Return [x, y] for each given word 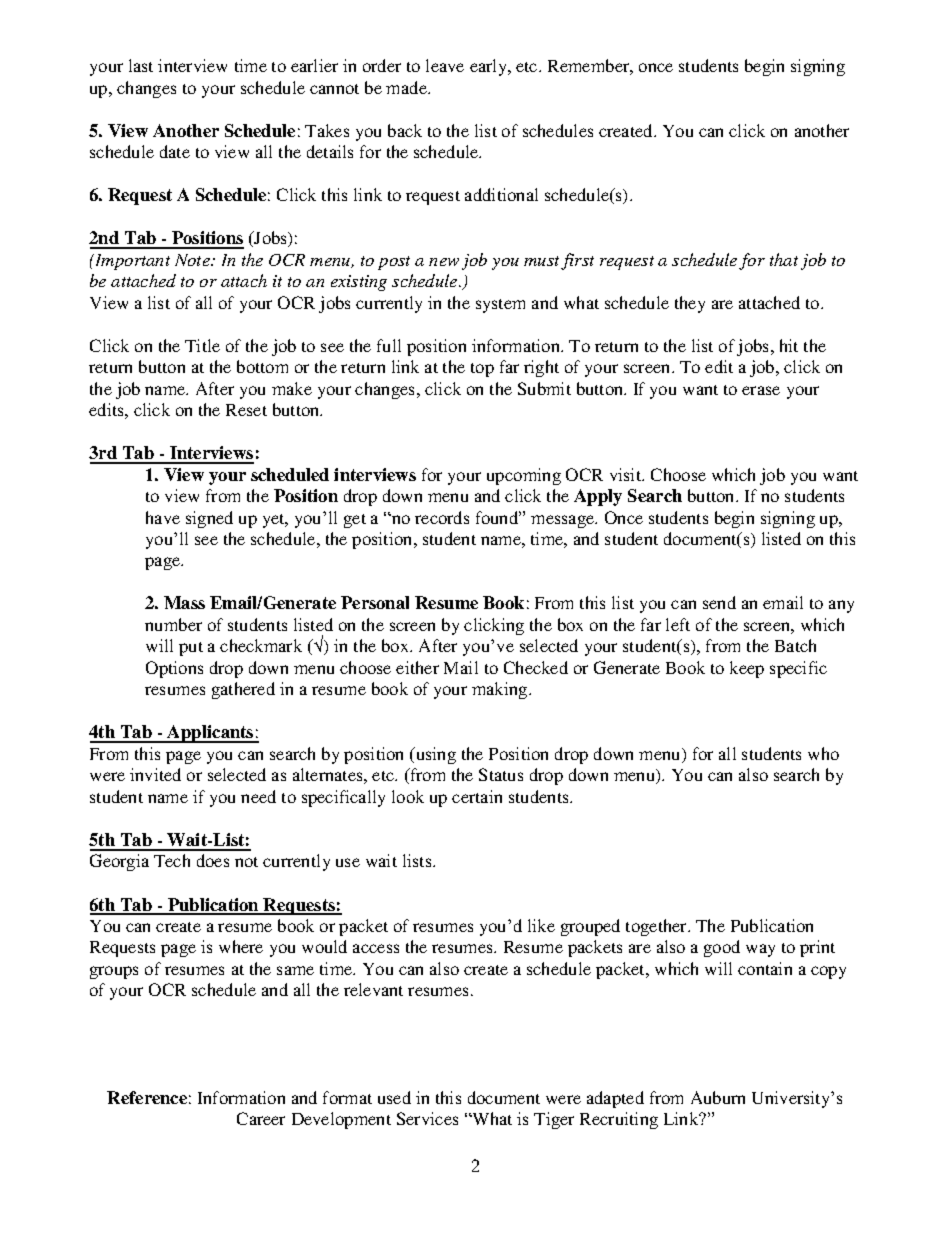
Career [261, 1118]
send [719, 602]
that [784, 259]
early [490, 67]
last [141, 65]
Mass [184, 602]
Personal [375, 602]
